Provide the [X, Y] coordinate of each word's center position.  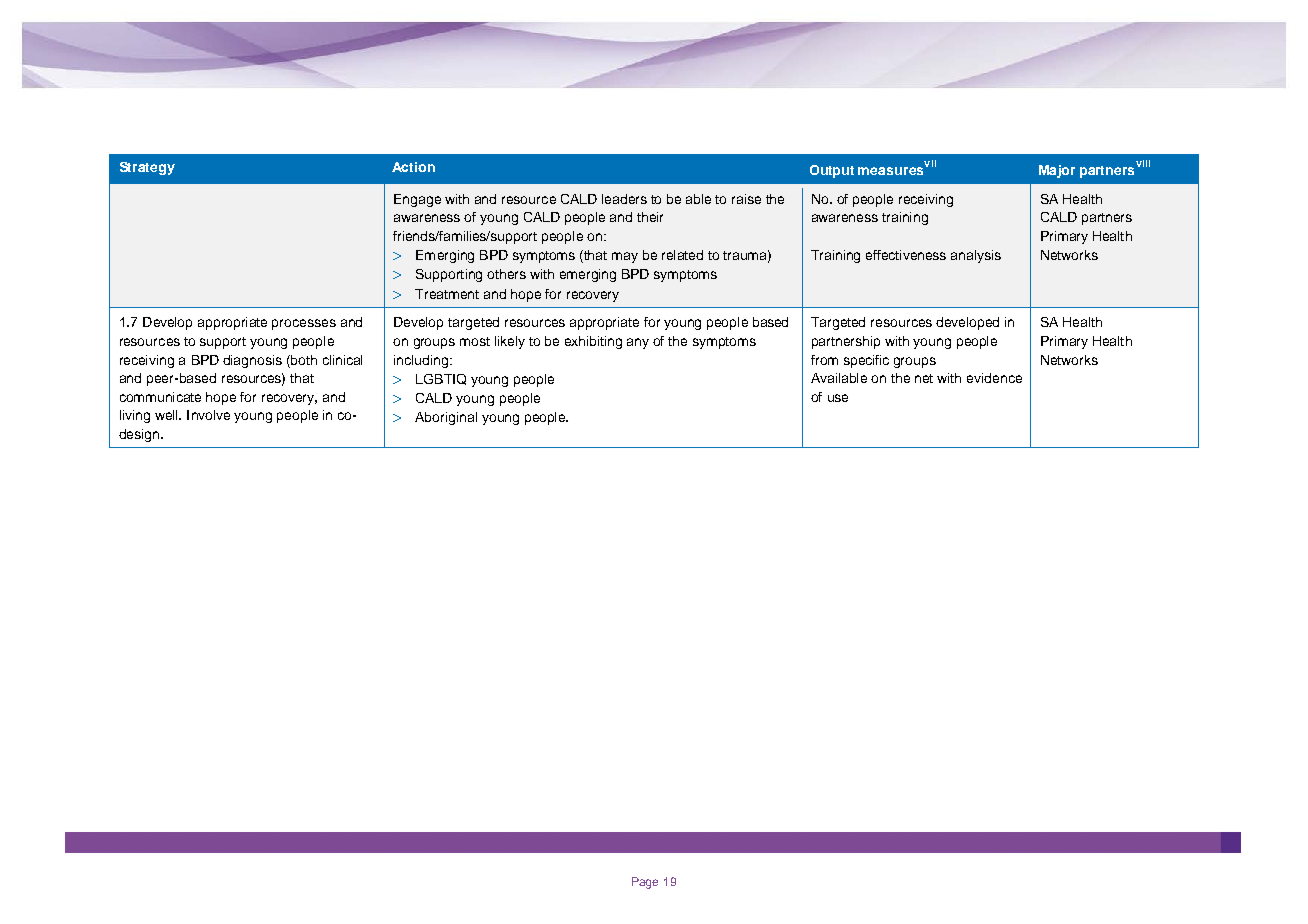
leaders [624, 199]
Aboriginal [446, 418]
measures [892, 169]
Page [645, 883]
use [838, 398]
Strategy [147, 168]
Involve [208, 415]
